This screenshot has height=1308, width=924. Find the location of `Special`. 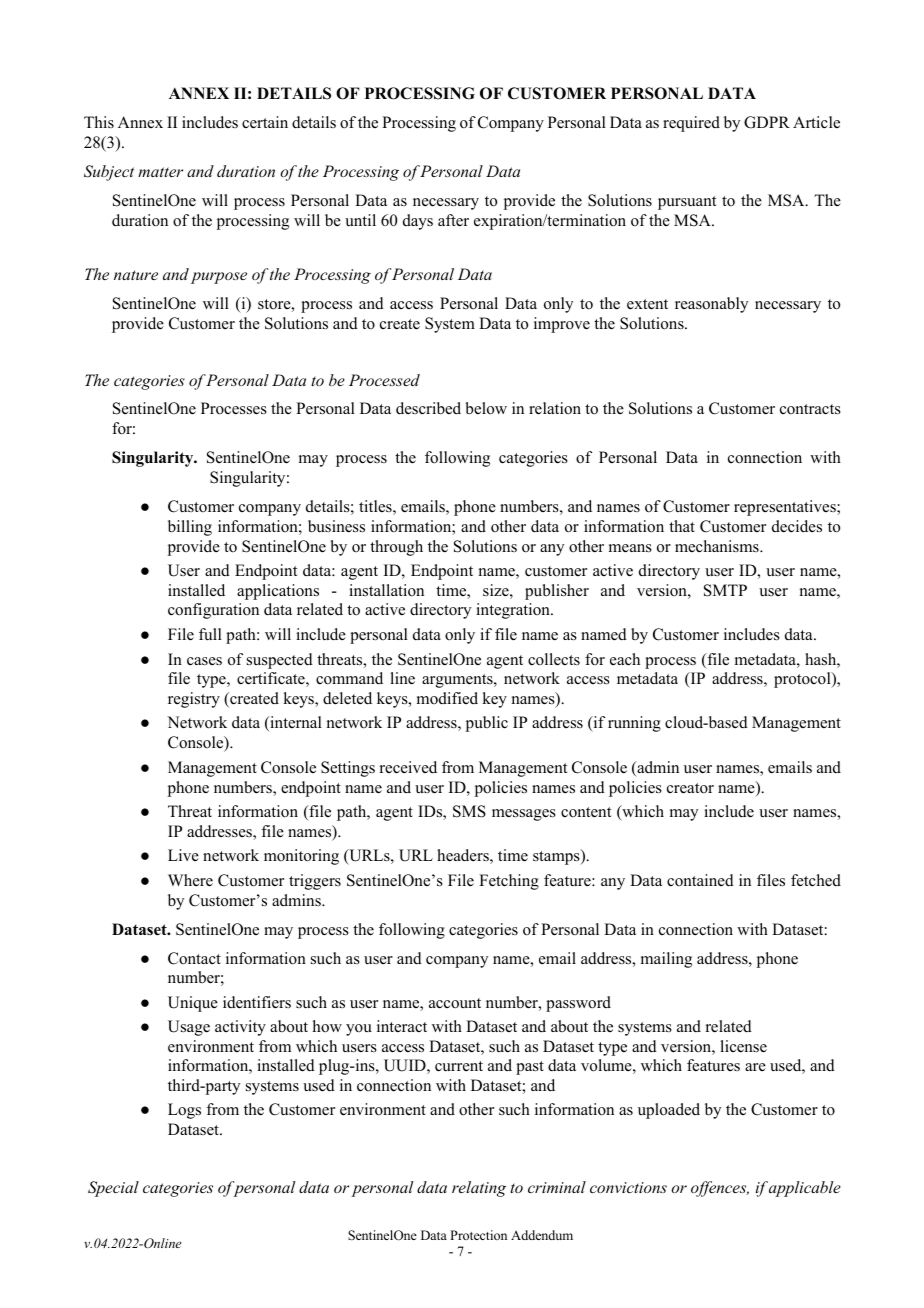

Special is located at coordinates (113, 1189).
